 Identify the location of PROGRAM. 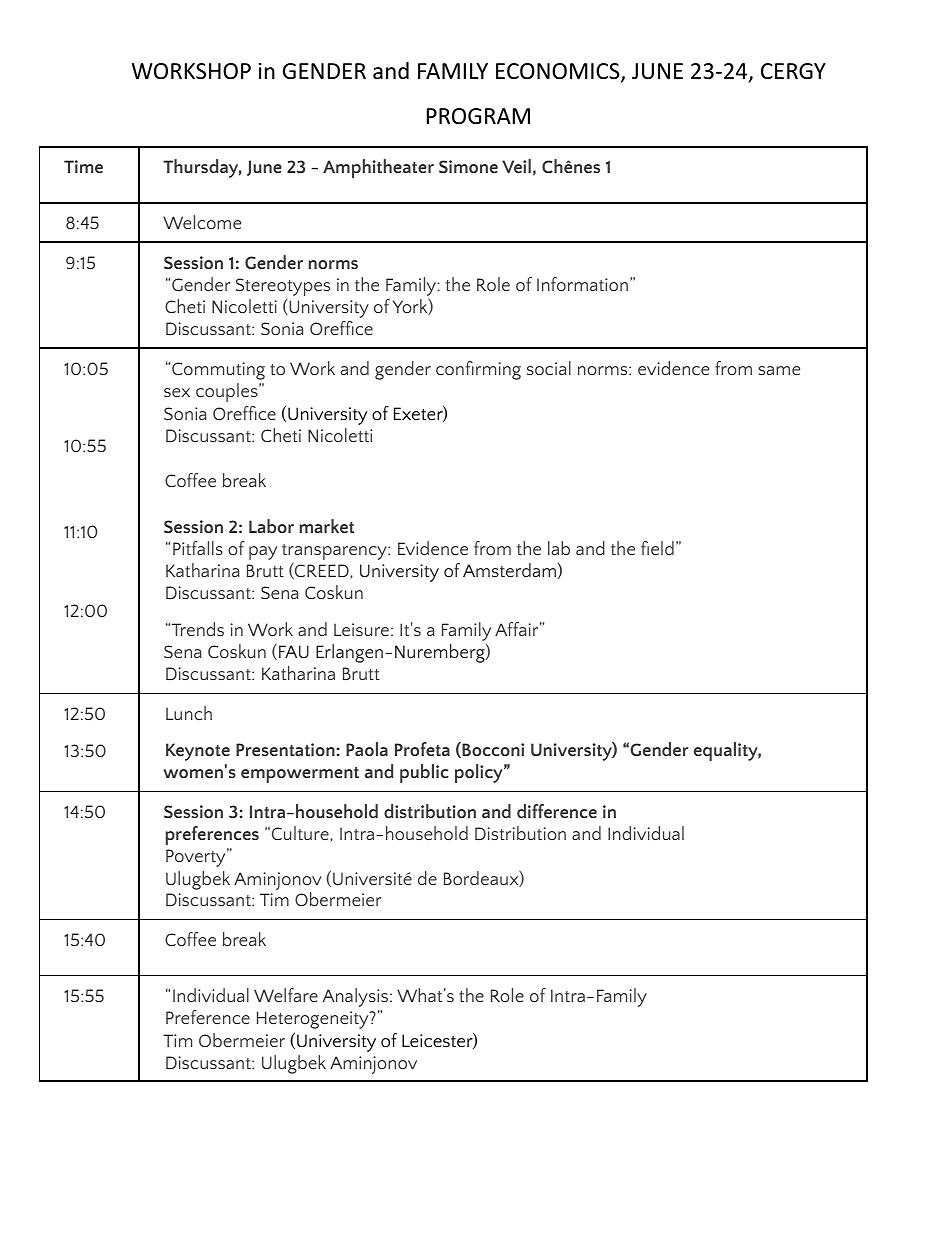
(478, 116).
